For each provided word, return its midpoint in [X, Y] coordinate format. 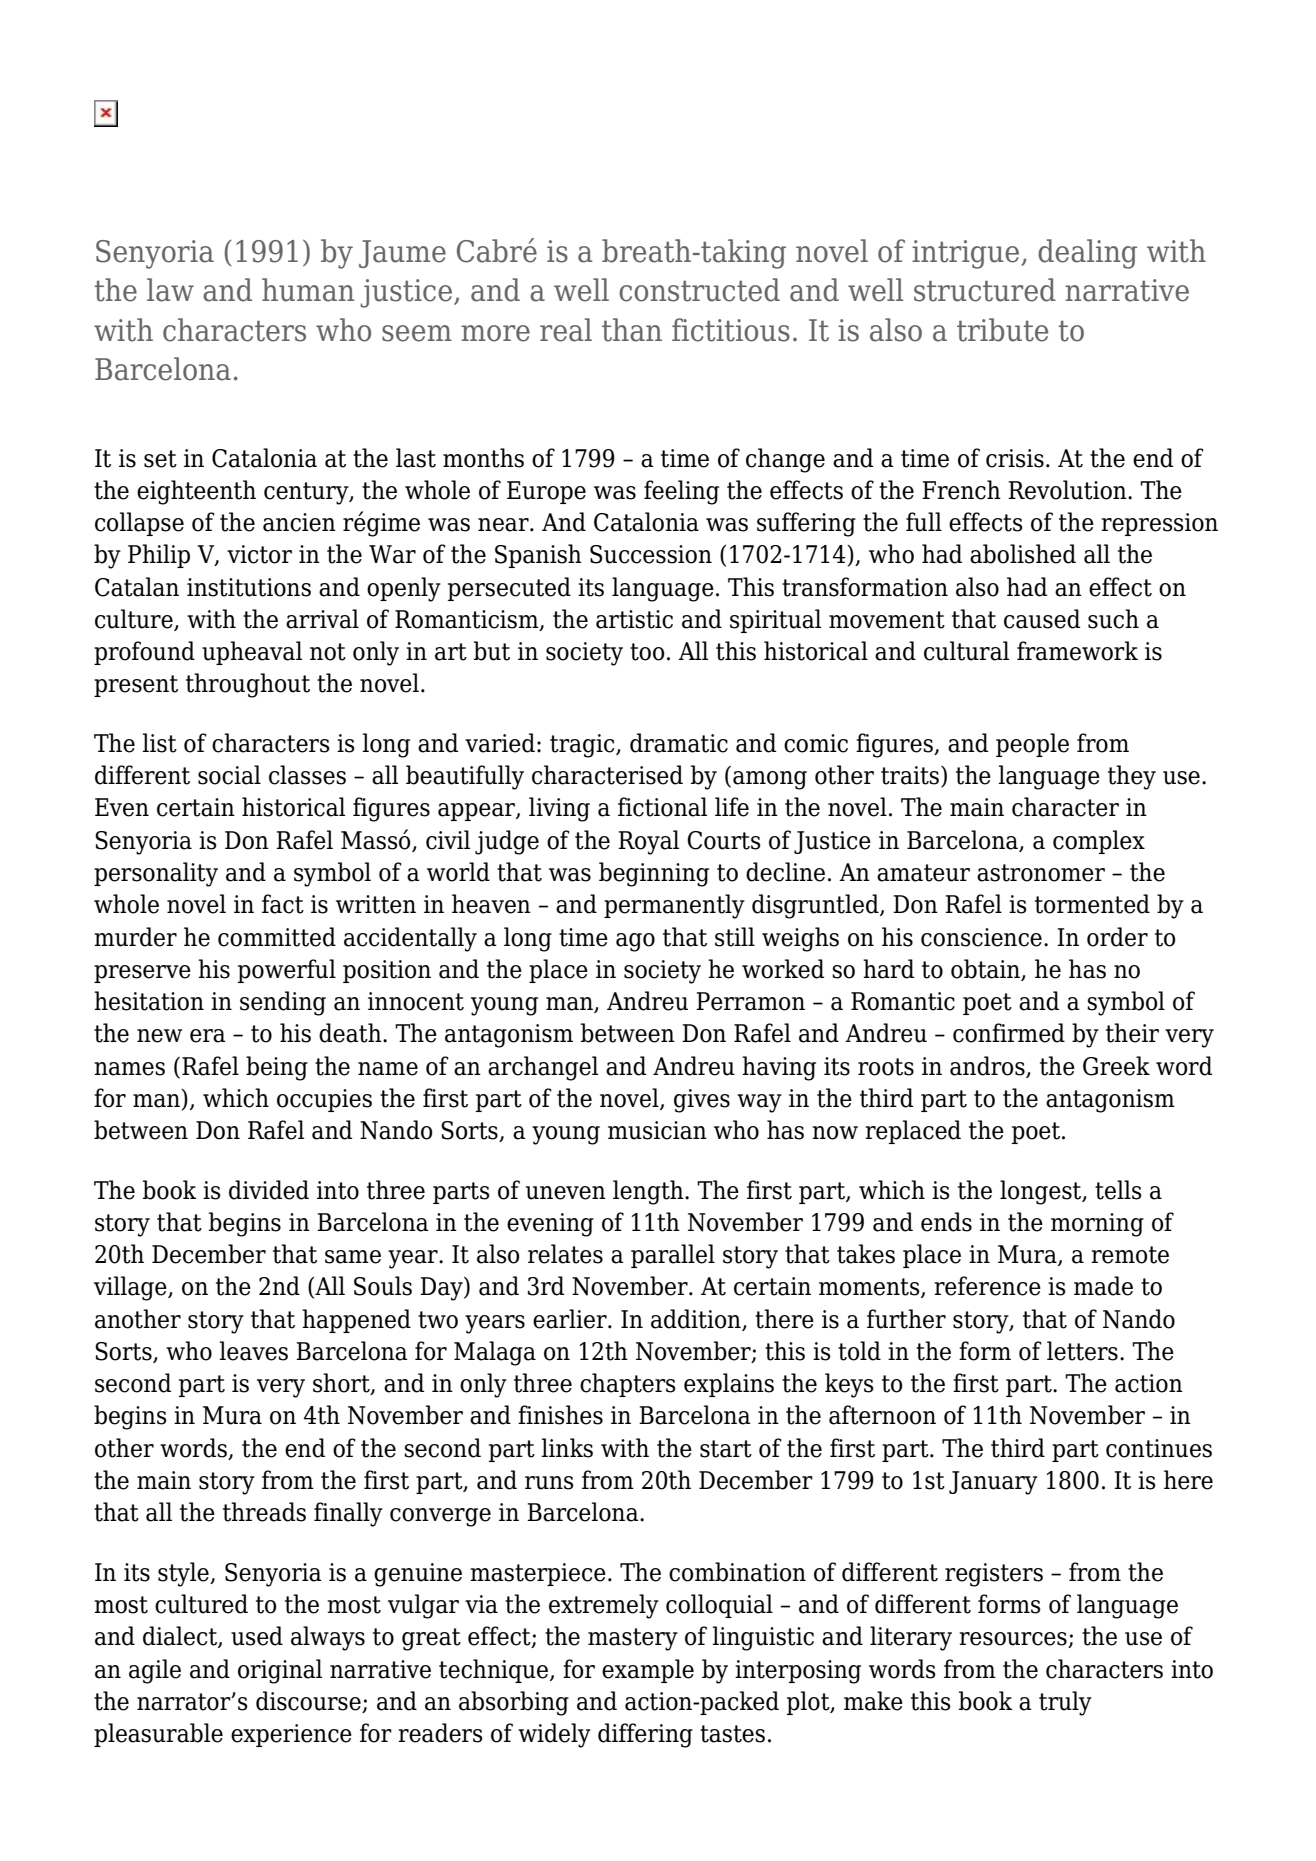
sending [283, 1003]
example [648, 1671]
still [735, 937]
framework [1077, 651]
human [308, 290]
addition [697, 1319]
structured [985, 290]
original [280, 1671]
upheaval [252, 653]
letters [1082, 1351]
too [647, 652]
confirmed [1009, 1033]
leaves [254, 1351]
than [632, 330]
